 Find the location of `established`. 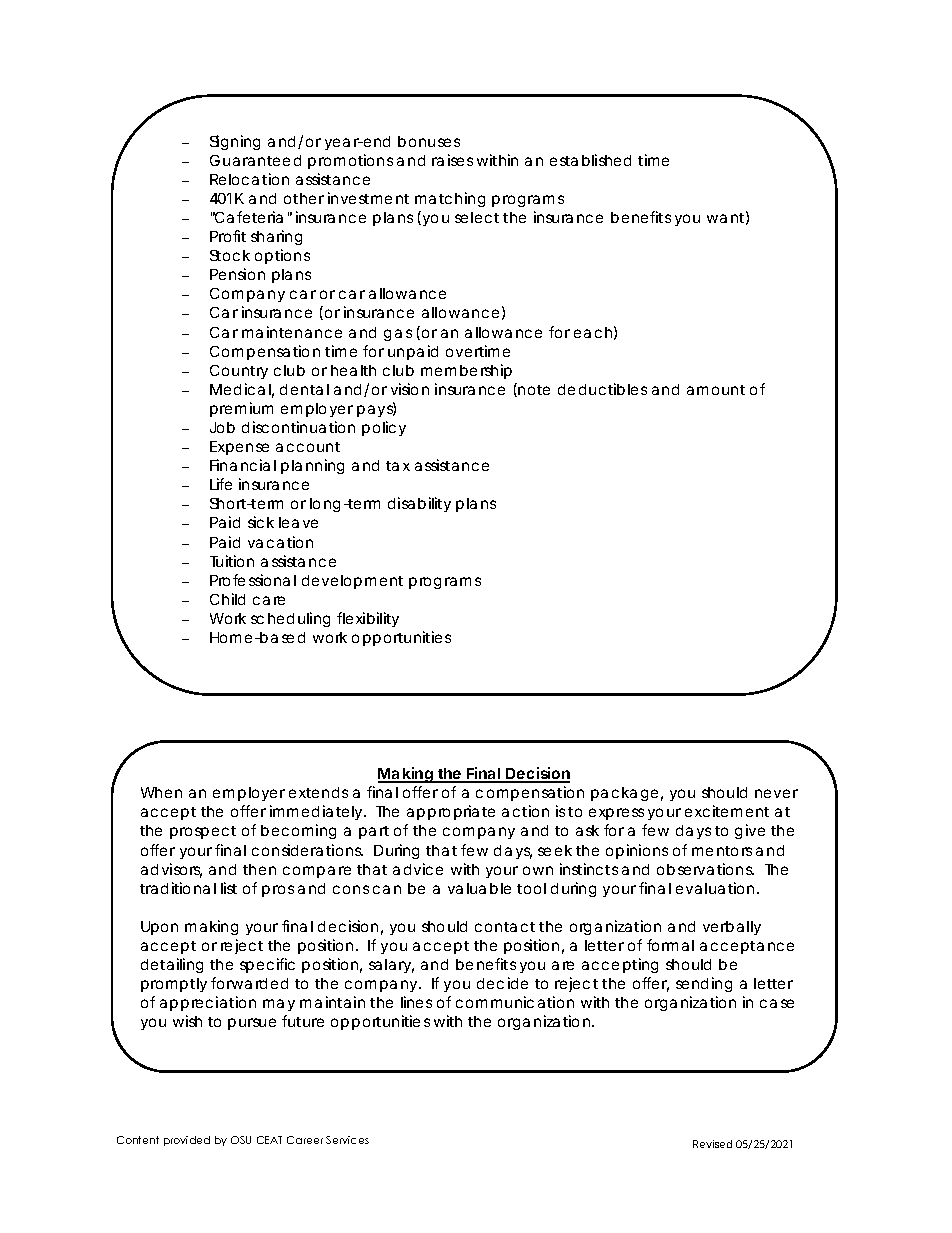

established is located at coordinates (590, 160).
